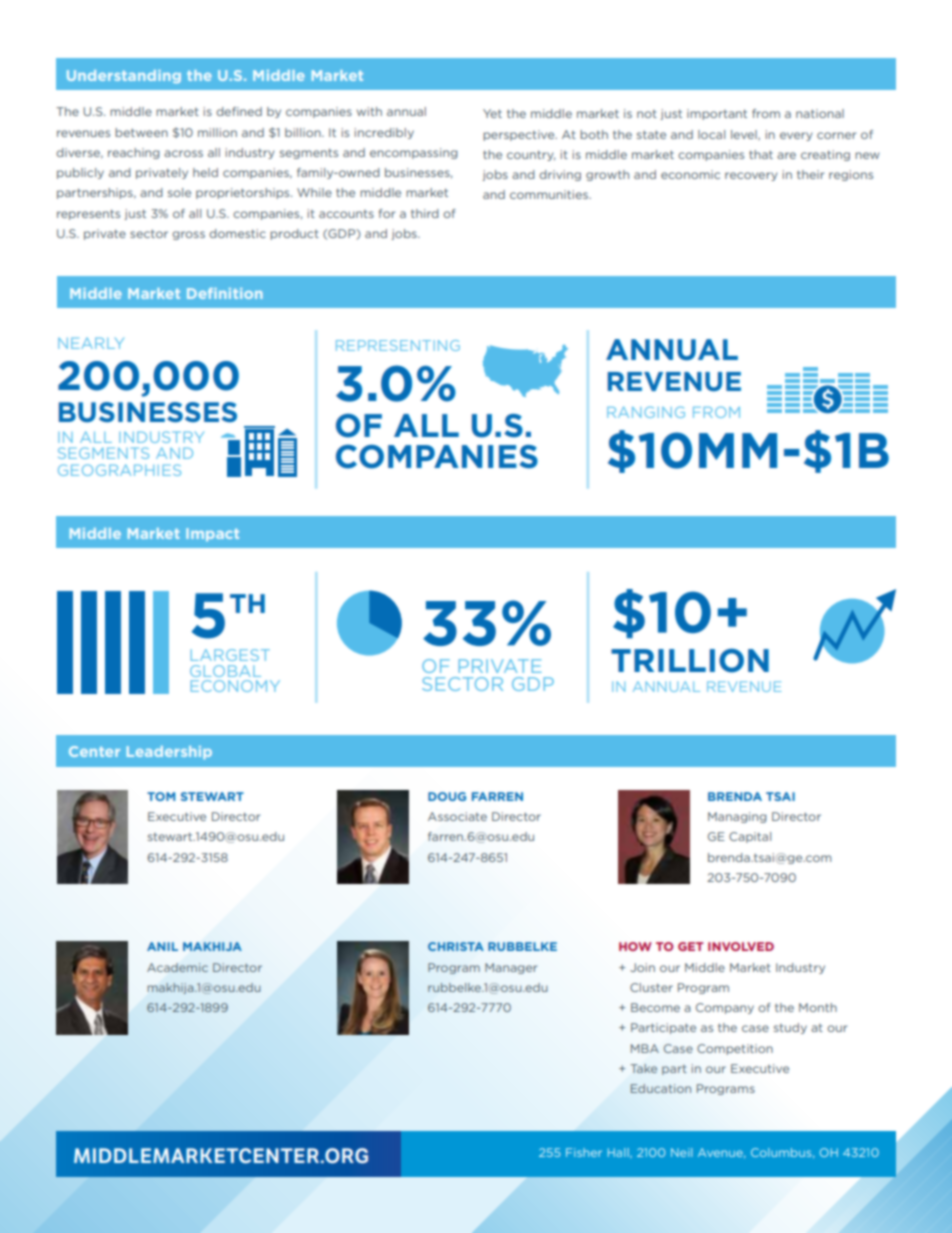 Image resolution: width=952 pixels, height=1233 pixels. What do you see at coordinates (584, 1152) in the page?
I see `Fisher` at bounding box center [584, 1152].
